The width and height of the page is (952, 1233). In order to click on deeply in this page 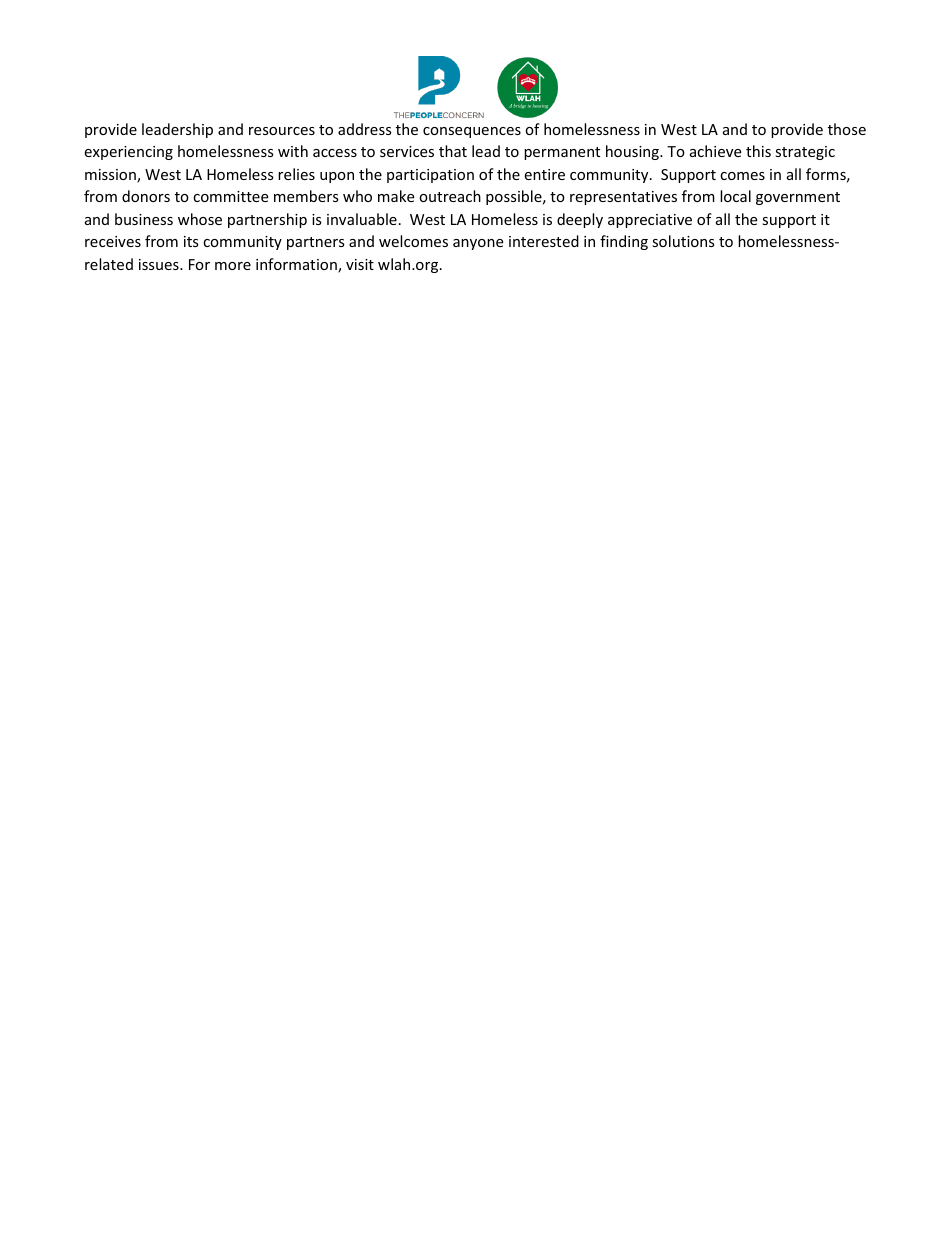, I will do `click(580, 220)`.
